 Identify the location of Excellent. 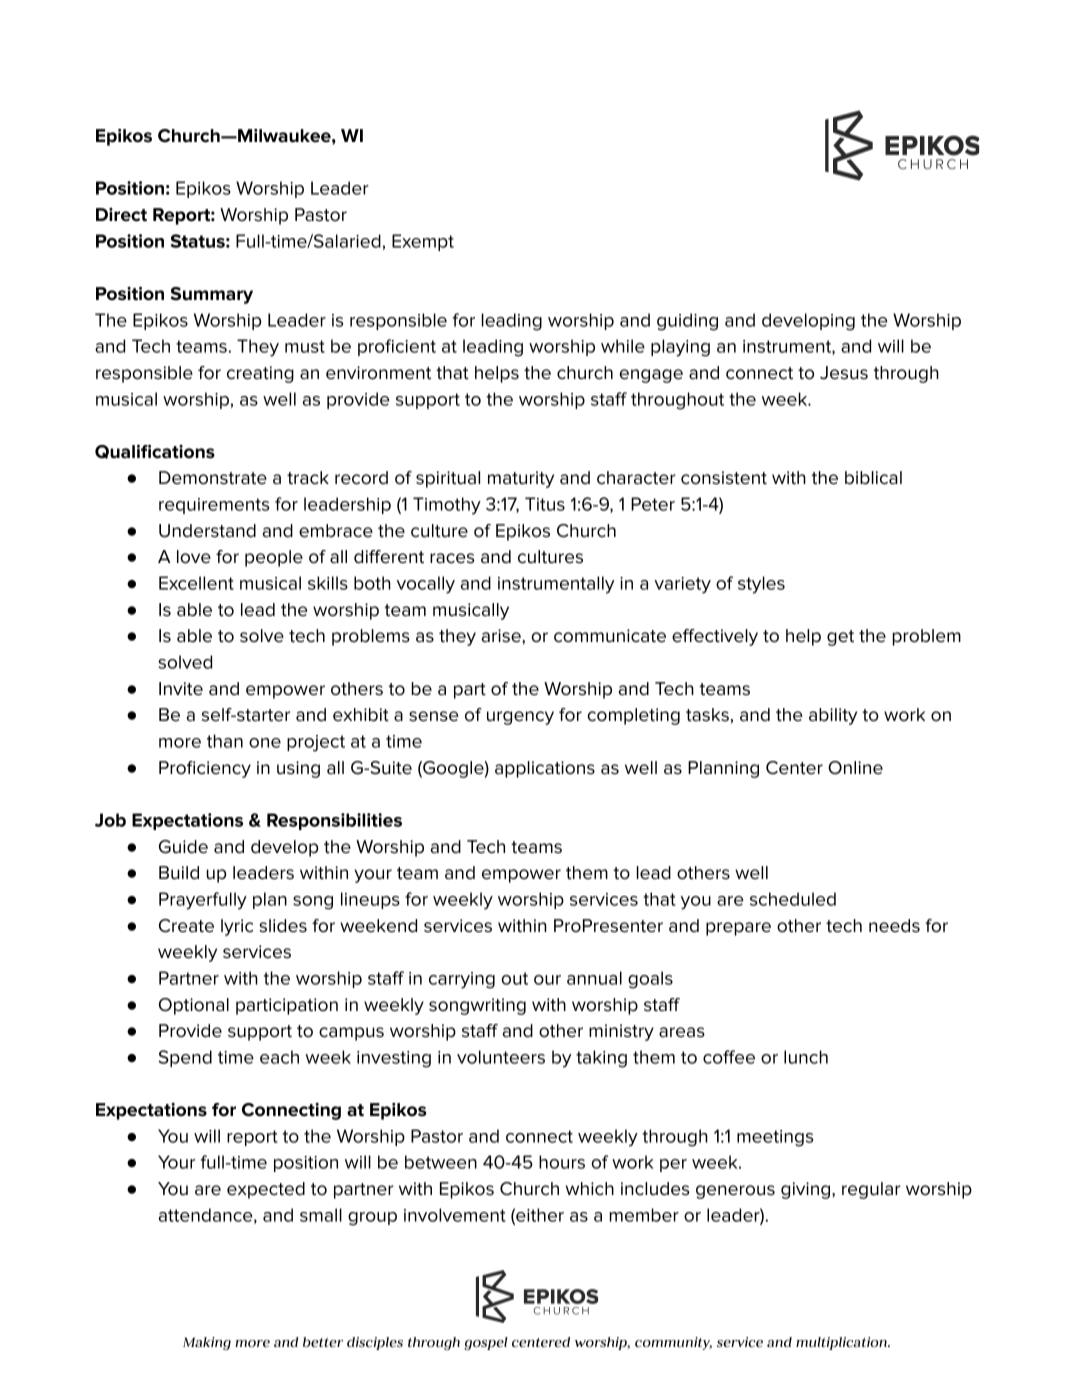
(196, 583).
